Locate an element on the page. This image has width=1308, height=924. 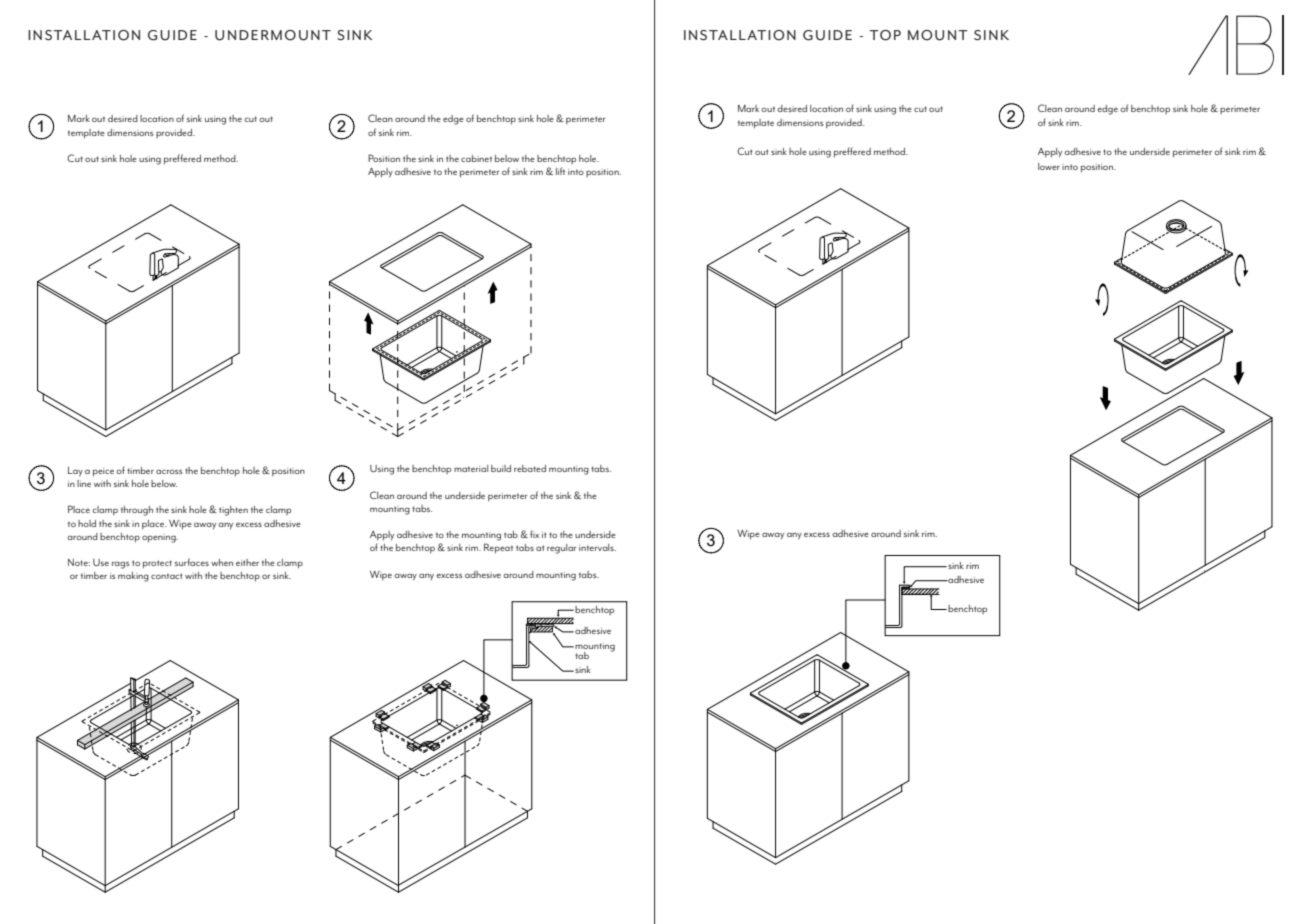
peice is located at coordinates (103, 472).
